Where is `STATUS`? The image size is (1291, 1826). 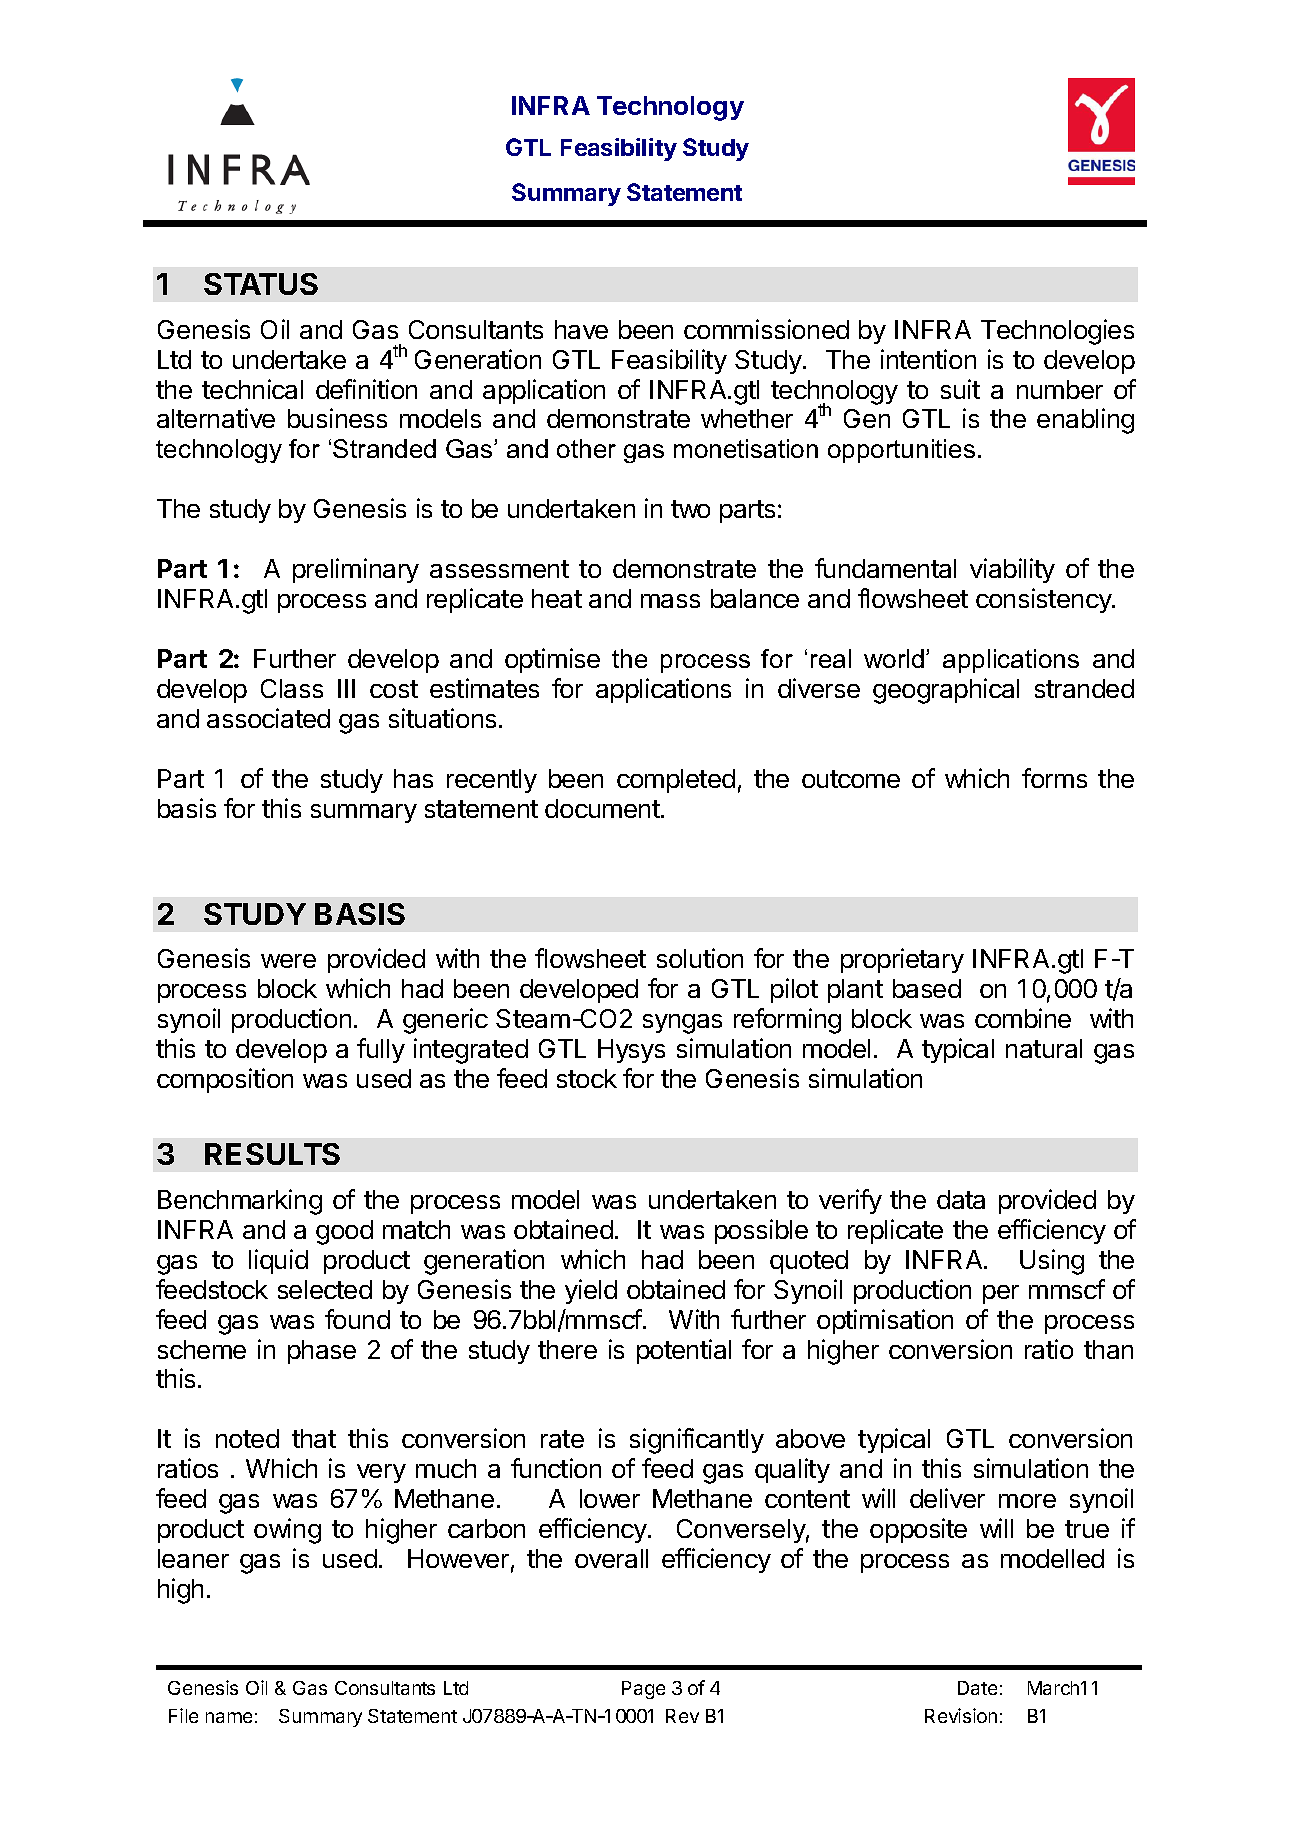 STATUS is located at coordinates (261, 284).
